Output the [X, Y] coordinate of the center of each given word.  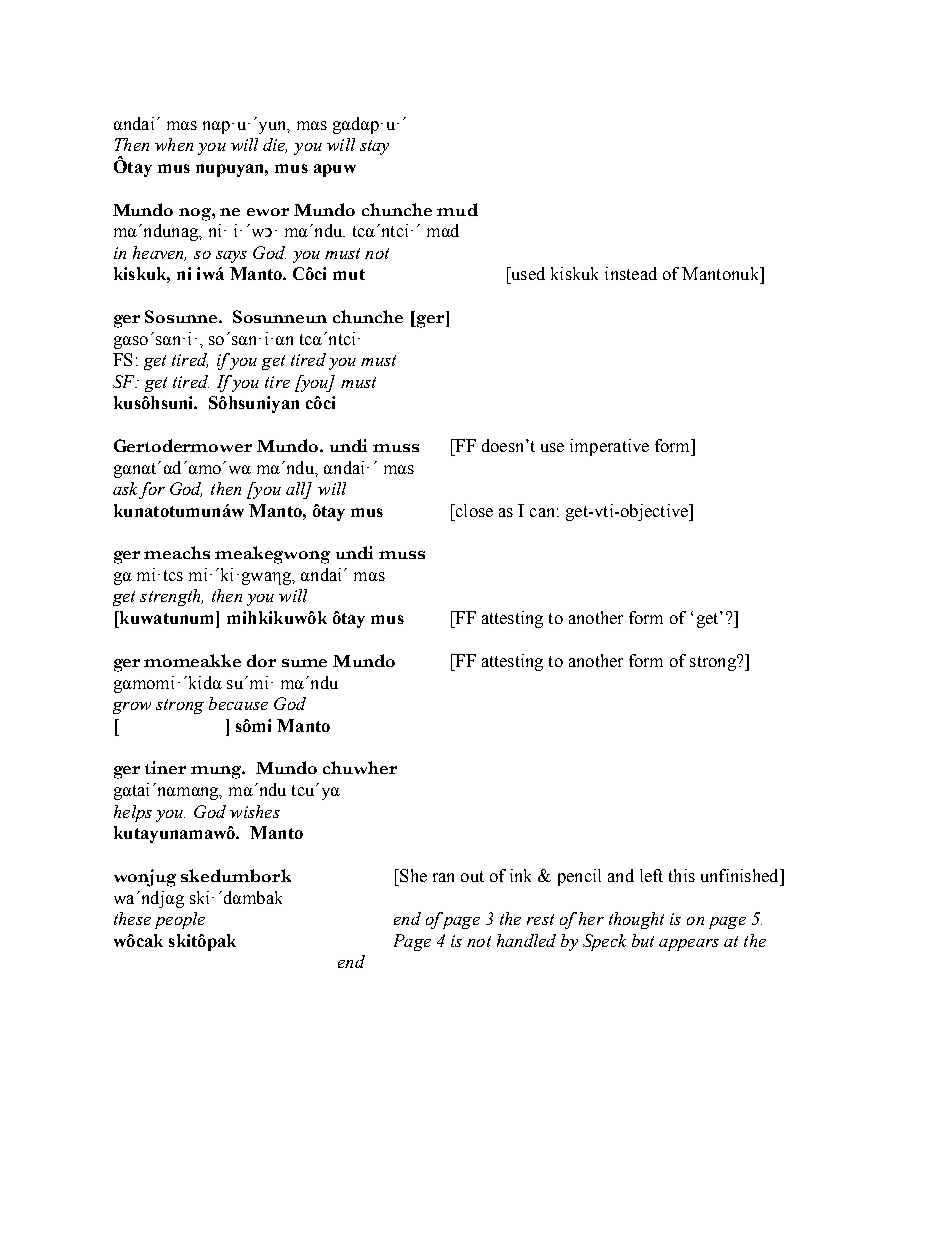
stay [374, 147]
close [473, 510]
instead [631, 273]
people [180, 920]
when [174, 144]
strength [171, 597]
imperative [609, 447]
